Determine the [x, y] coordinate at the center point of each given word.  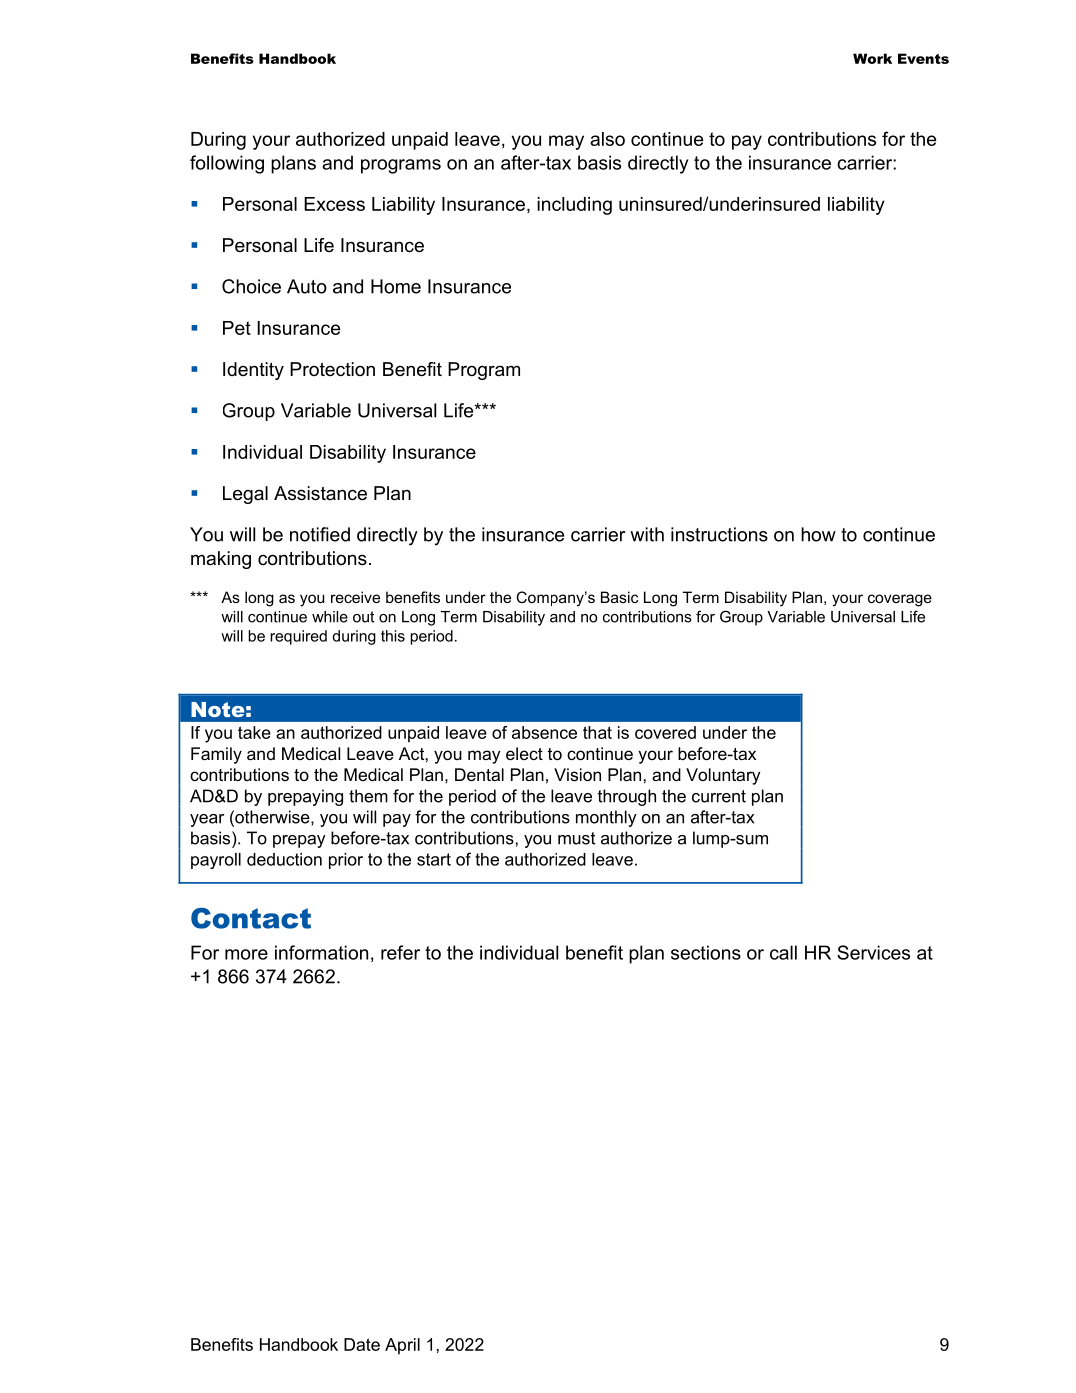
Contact [251, 918]
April [402, 1346]
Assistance [320, 493]
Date [362, 1344]
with [647, 534]
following [227, 164]
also [607, 139]
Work [872, 58]
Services [873, 952]
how [818, 534]
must [576, 838]
